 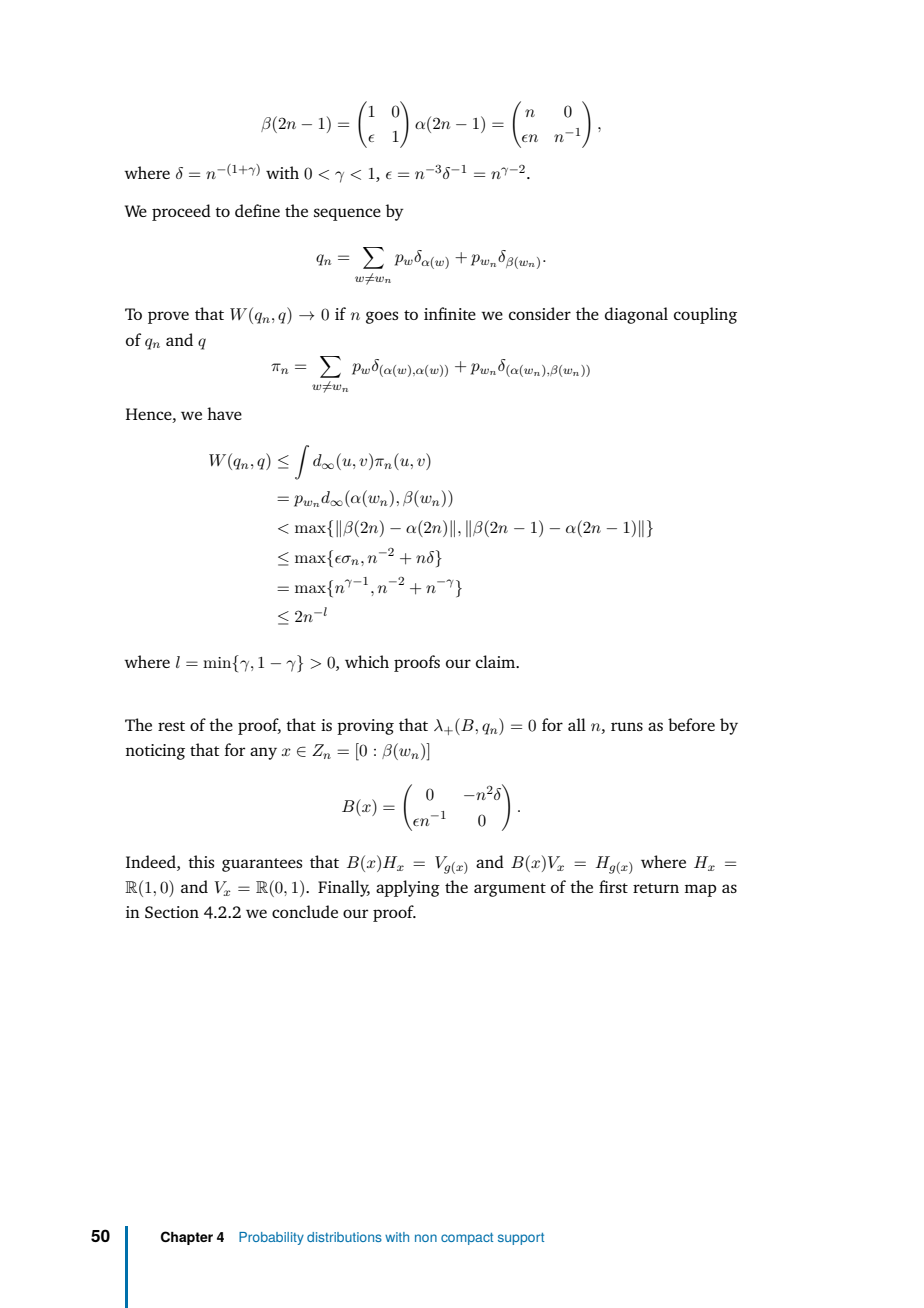 What do you see at coordinates (450, 313) in the screenshot?
I see `infinite` at bounding box center [450, 313].
